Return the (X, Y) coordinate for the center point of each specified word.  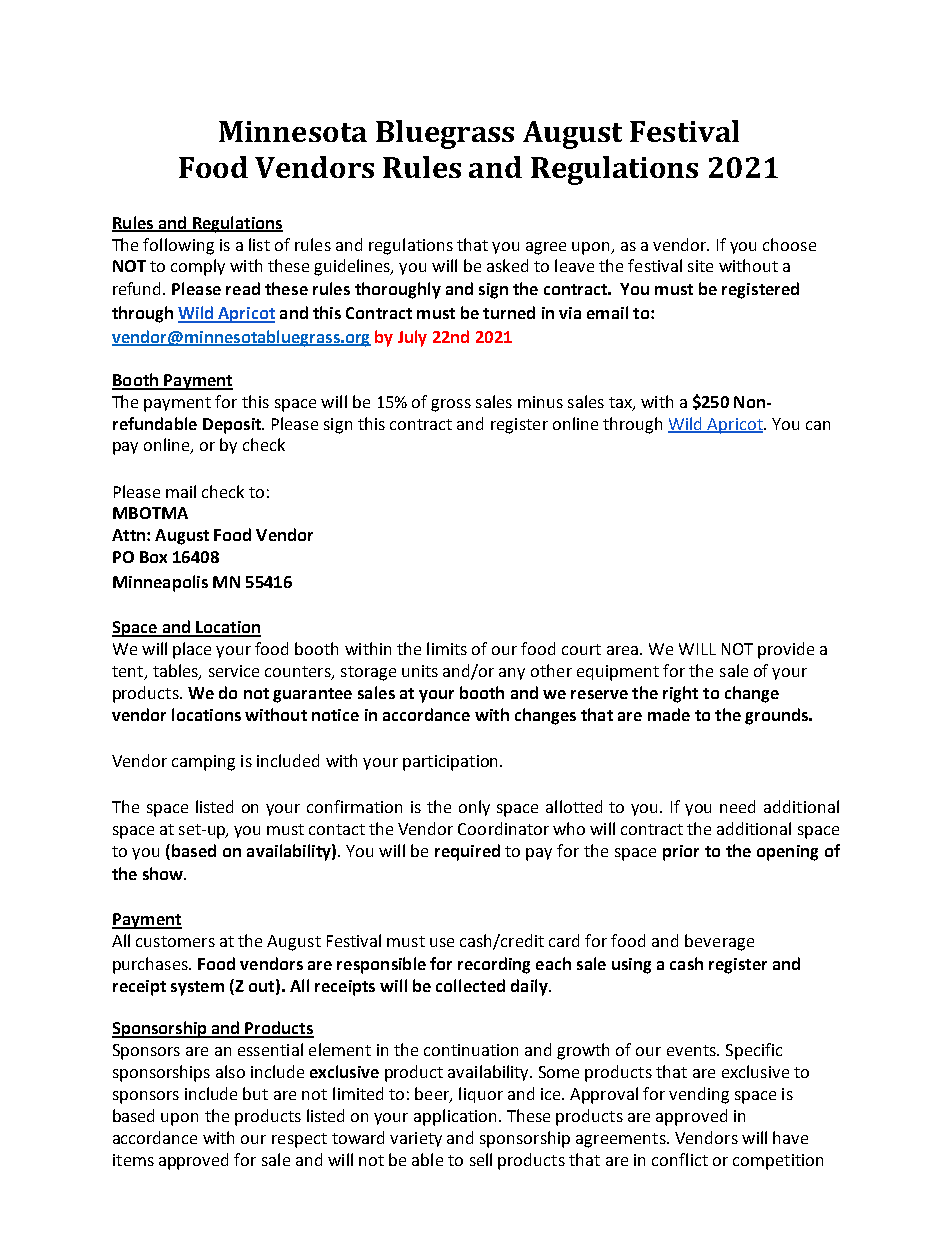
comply (198, 267)
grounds (778, 716)
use (442, 942)
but (255, 1093)
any (512, 674)
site (700, 266)
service (234, 671)
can (818, 425)
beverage (719, 942)
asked (507, 265)
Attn (128, 535)
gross (451, 405)
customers (175, 941)
